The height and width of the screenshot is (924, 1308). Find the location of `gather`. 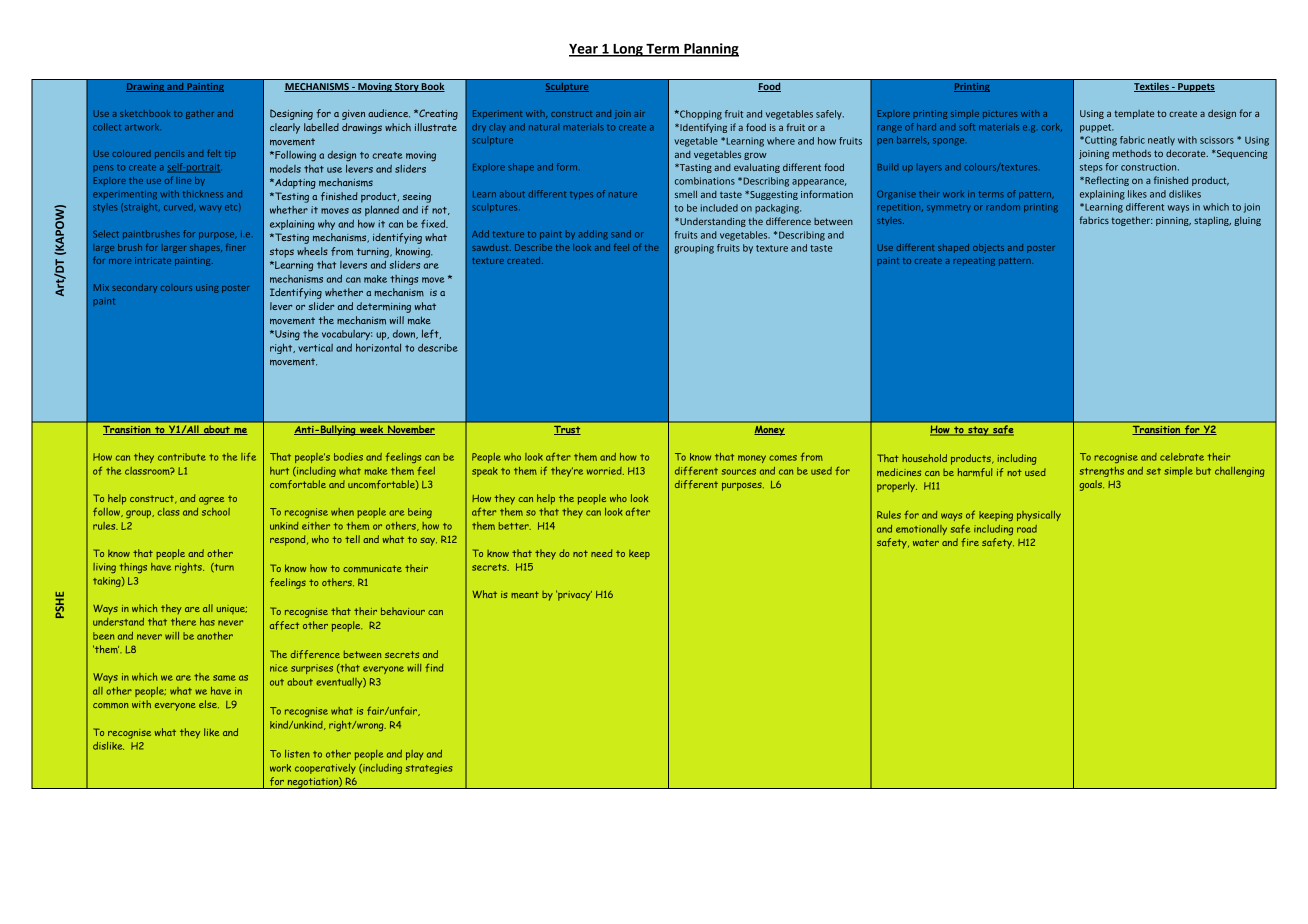

gather is located at coordinates (200, 114).
